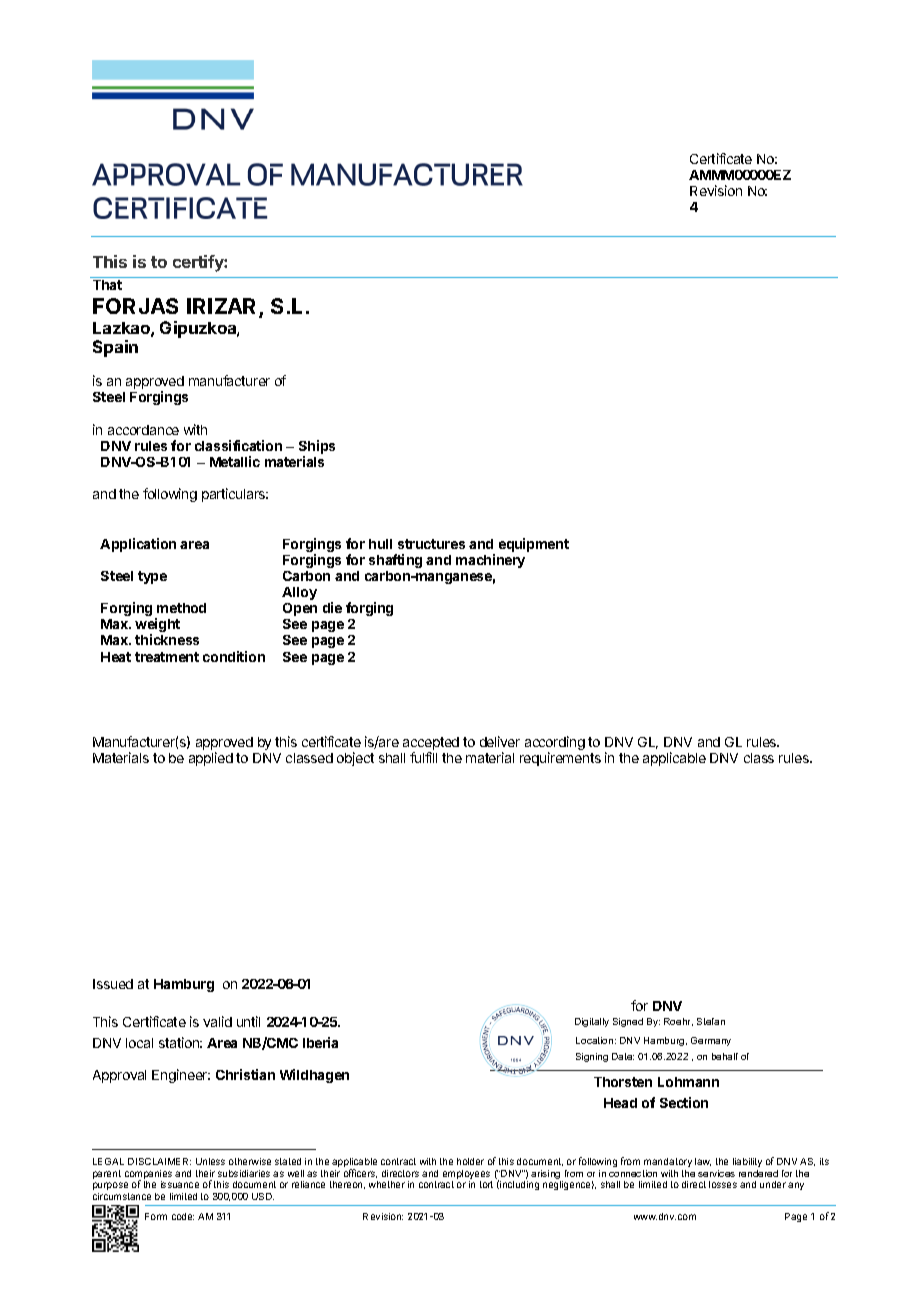 The image size is (924, 1308). What do you see at coordinates (534, 545) in the screenshot?
I see `equipment` at bounding box center [534, 545].
